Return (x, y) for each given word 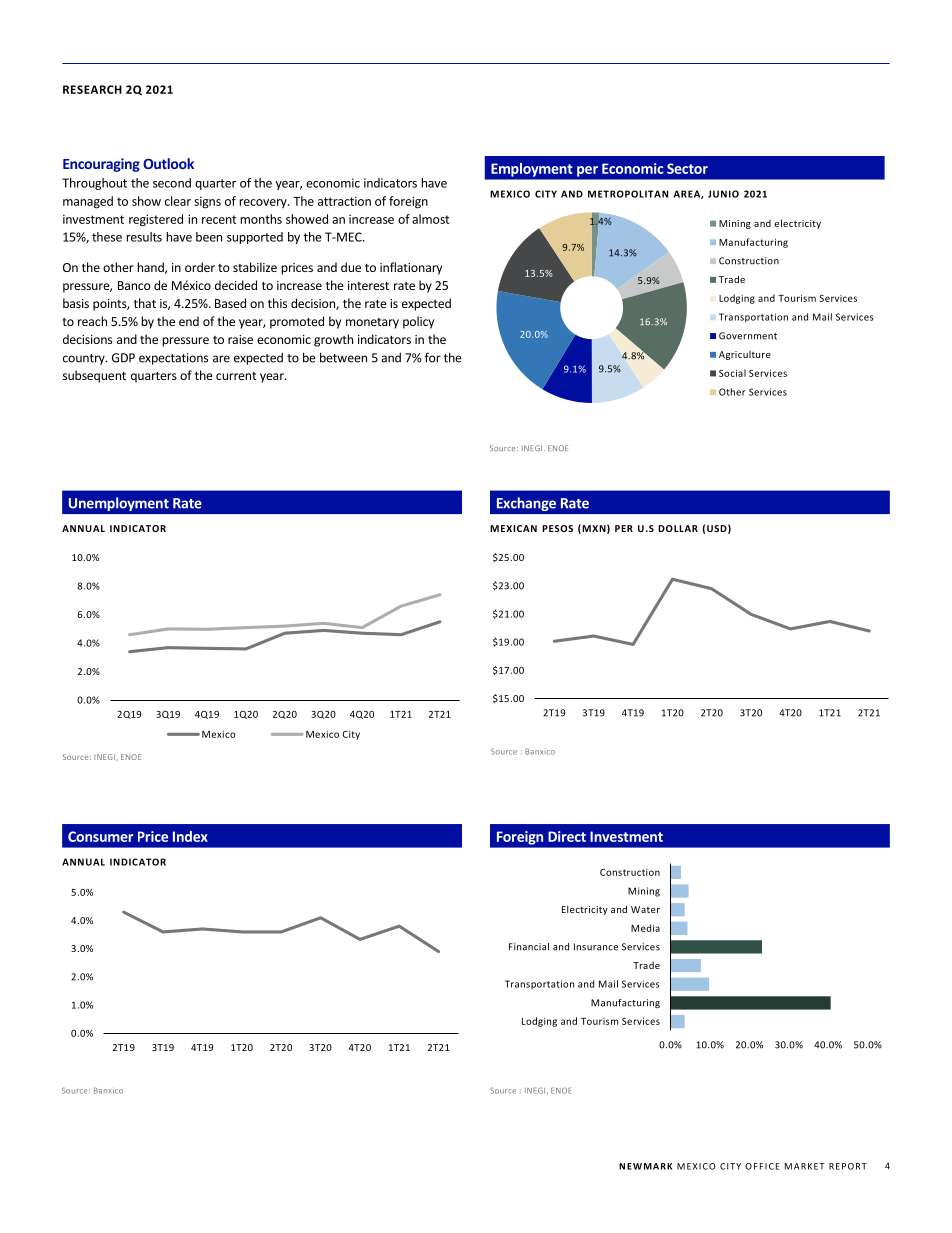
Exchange (526, 504)
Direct (567, 836)
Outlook (168, 163)
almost (430, 219)
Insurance (596, 947)
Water (645, 909)
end (189, 321)
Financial (529, 947)
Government (748, 336)
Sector (687, 168)
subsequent (94, 376)
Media (645, 928)
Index (190, 836)
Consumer (100, 836)
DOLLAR (678, 528)
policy (418, 322)
